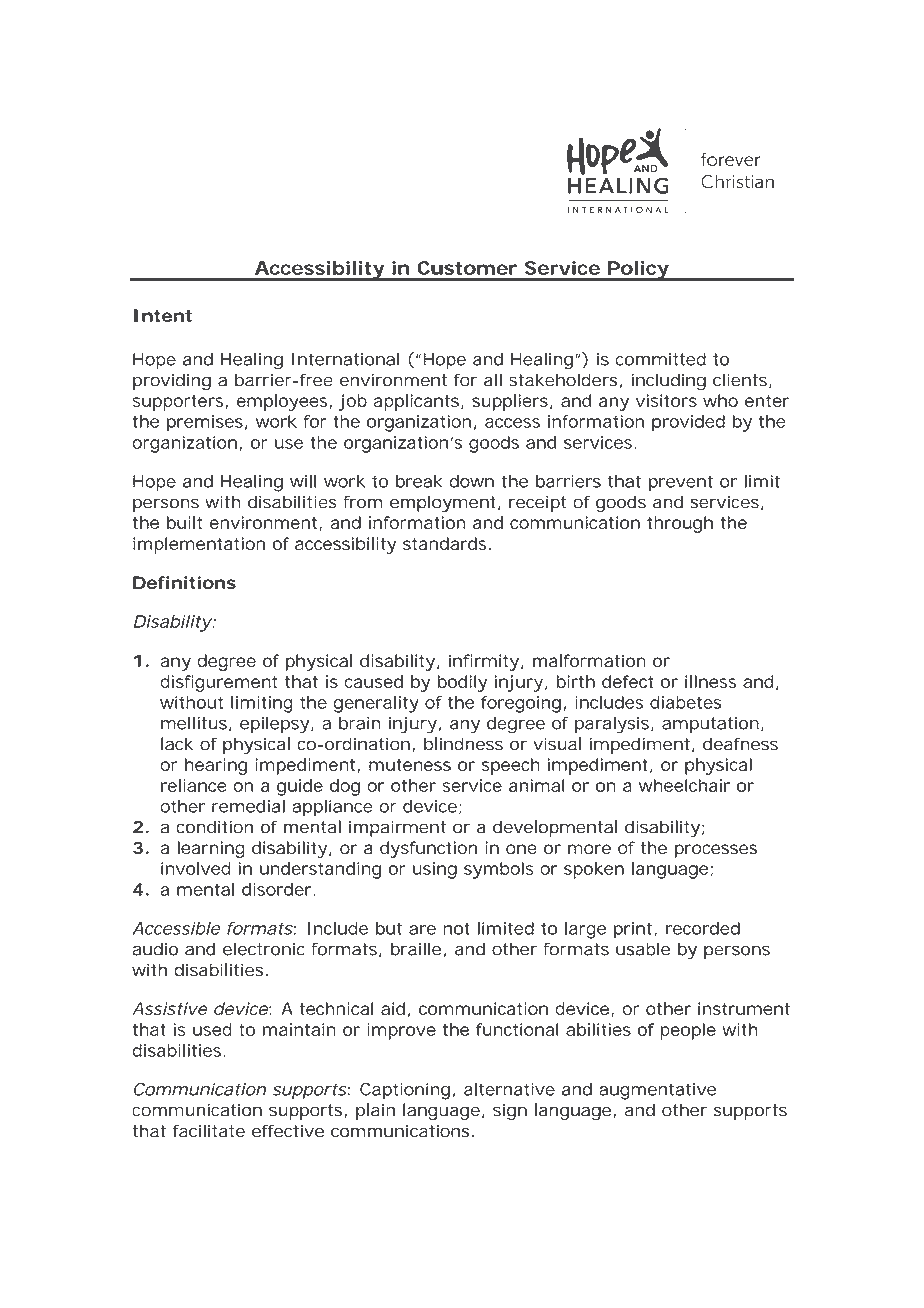 Image resolution: width=924 pixels, height=1308 pixels. Describe the element at coordinates (716, 851) in the screenshot. I see `processes` at that location.
